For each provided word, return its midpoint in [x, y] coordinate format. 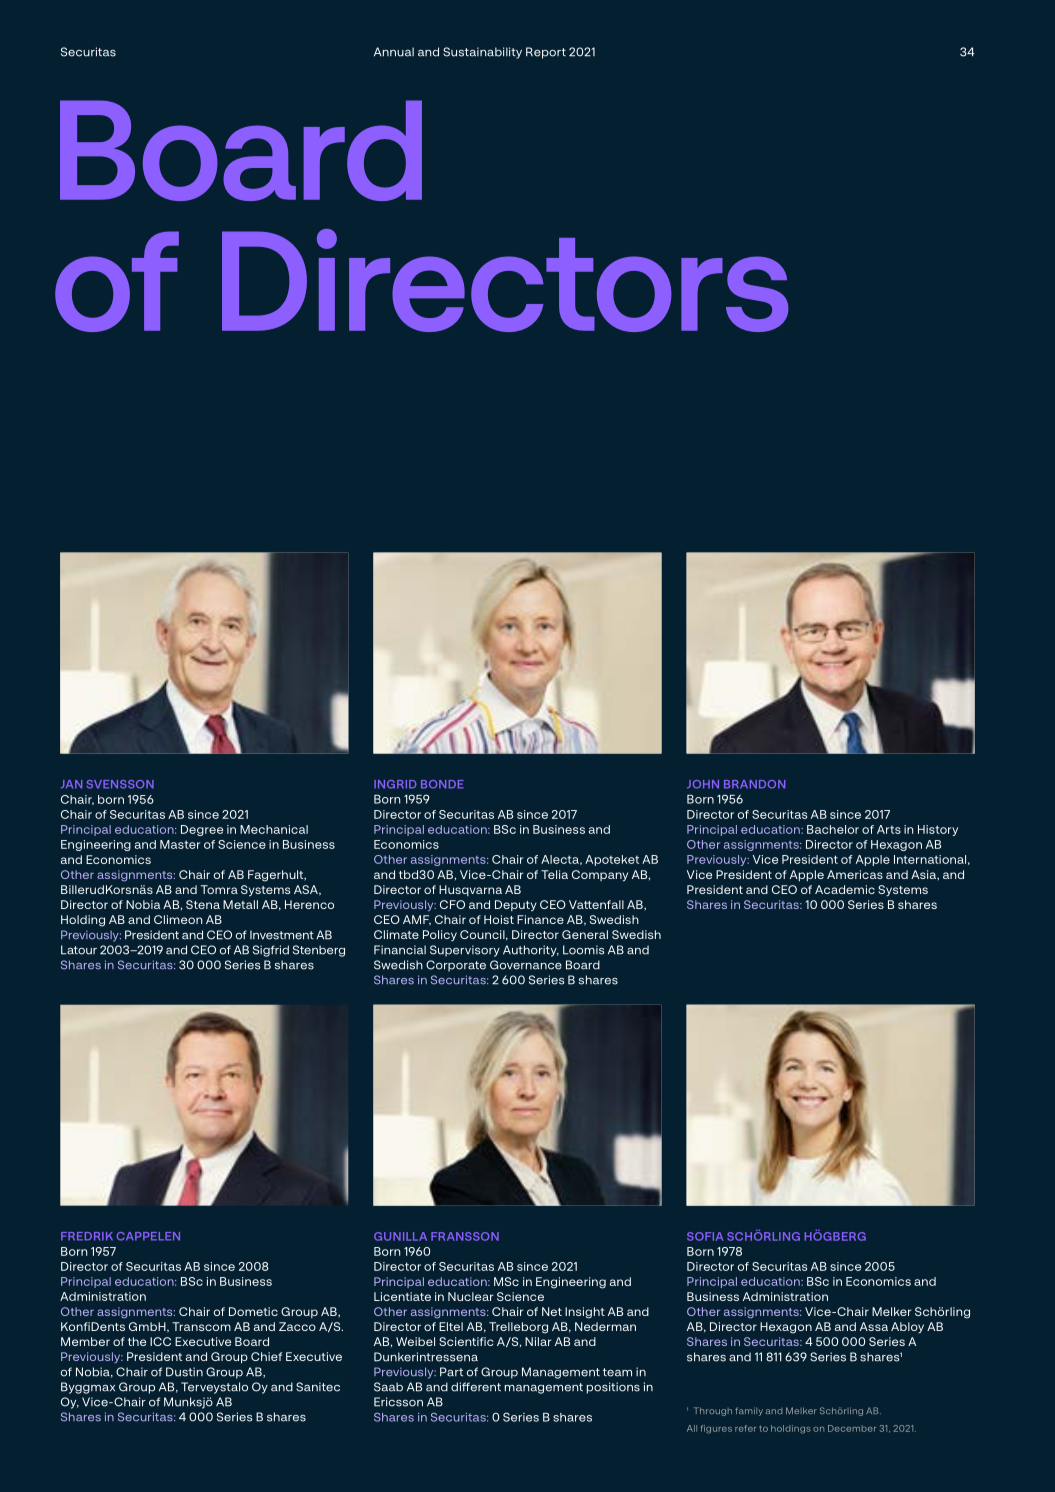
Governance [526, 965]
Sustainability [482, 53]
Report [546, 53]
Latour [79, 950]
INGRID [395, 784]
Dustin [184, 1372]
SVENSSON [120, 784]
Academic [845, 889]
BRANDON [755, 784]
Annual [394, 52]
